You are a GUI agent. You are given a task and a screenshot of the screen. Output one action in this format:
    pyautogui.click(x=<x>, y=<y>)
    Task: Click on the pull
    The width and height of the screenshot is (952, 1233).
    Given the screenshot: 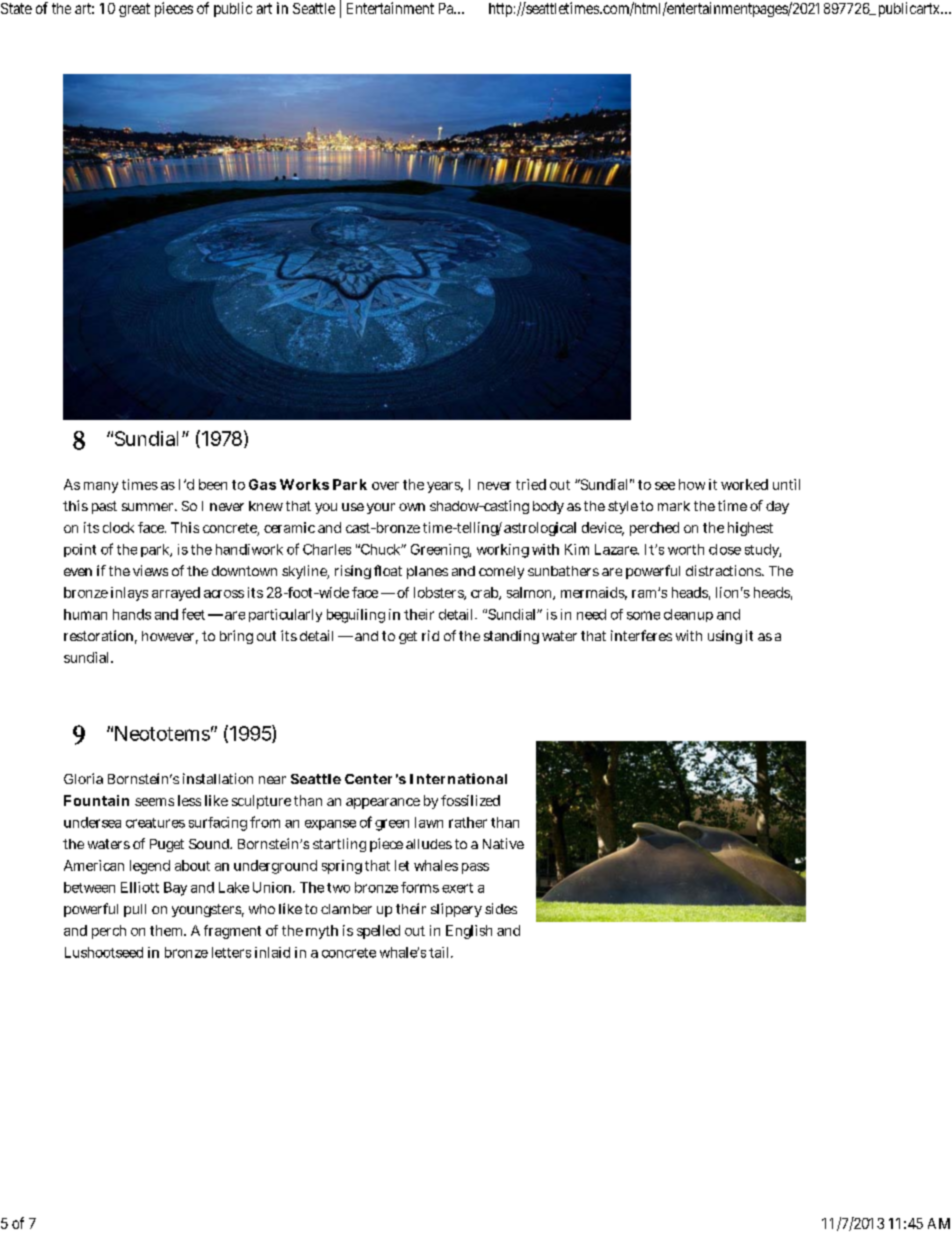 What is the action you would take?
    pyautogui.click(x=135, y=910)
